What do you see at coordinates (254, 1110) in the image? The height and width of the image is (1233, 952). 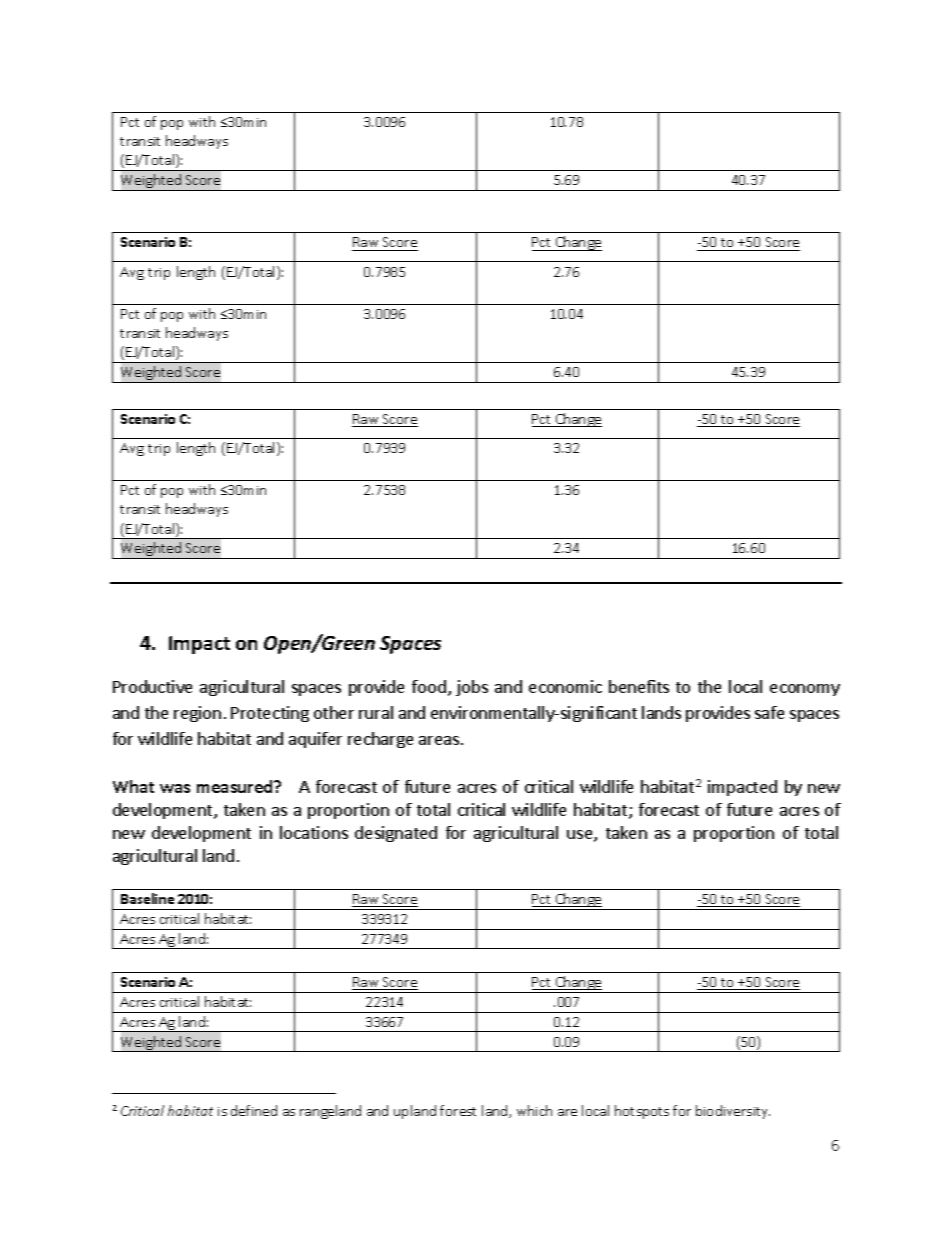 I see `defined` at bounding box center [254, 1110].
